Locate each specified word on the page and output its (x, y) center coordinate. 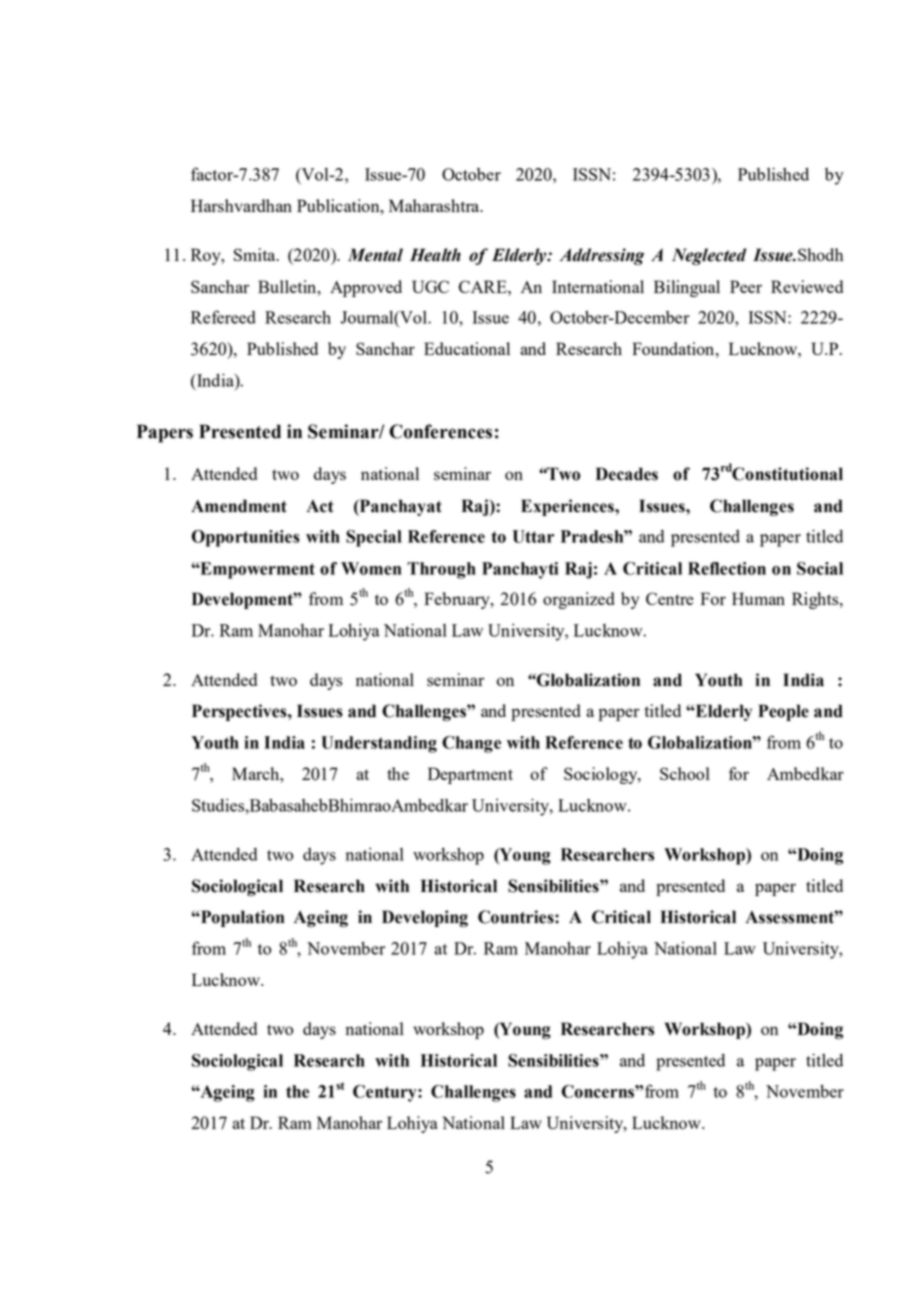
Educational (467, 348)
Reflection (727, 568)
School (685, 773)
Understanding (379, 744)
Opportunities (246, 538)
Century (386, 1093)
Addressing (602, 256)
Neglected (709, 256)
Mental (375, 255)
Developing (425, 918)
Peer (746, 286)
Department (470, 775)
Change (471, 744)
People (783, 712)
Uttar (533, 536)
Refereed (223, 317)
